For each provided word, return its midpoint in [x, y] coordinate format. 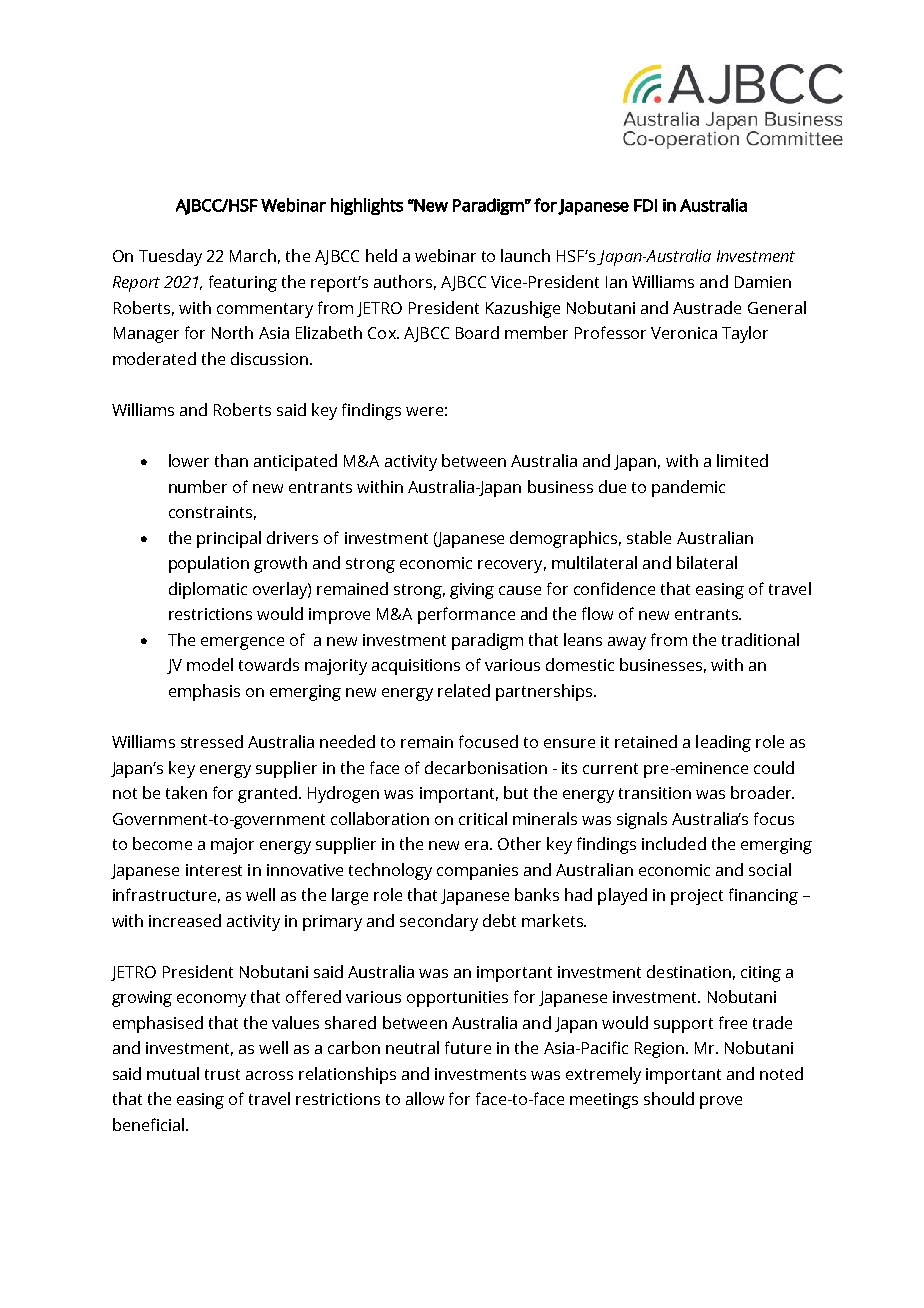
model [210, 664]
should [669, 1098]
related [464, 690]
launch [525, 255]
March [253, 255]
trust [222, 1074]
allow [425, 1098]
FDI [645, 205]
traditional [760, 639]
